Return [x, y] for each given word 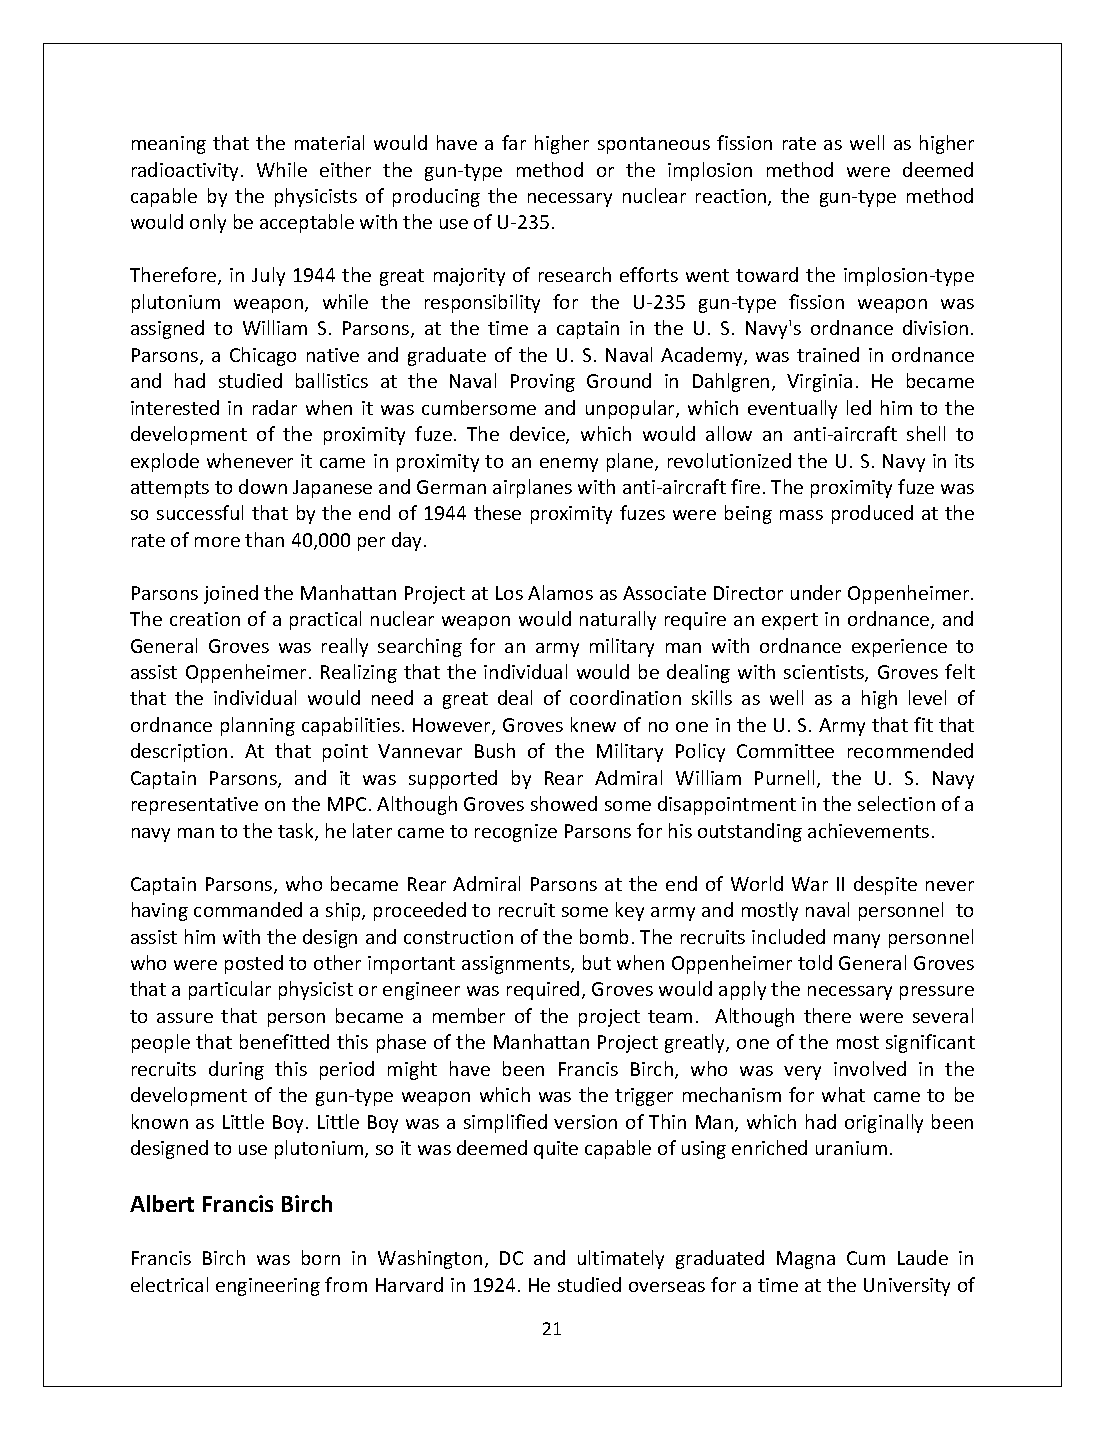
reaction [732, 197]
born [321, 1257]
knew [593, 724]
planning [258, 726]
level [927, 697]
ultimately [621, 1259]
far [514, 142]
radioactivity [187, 171]
